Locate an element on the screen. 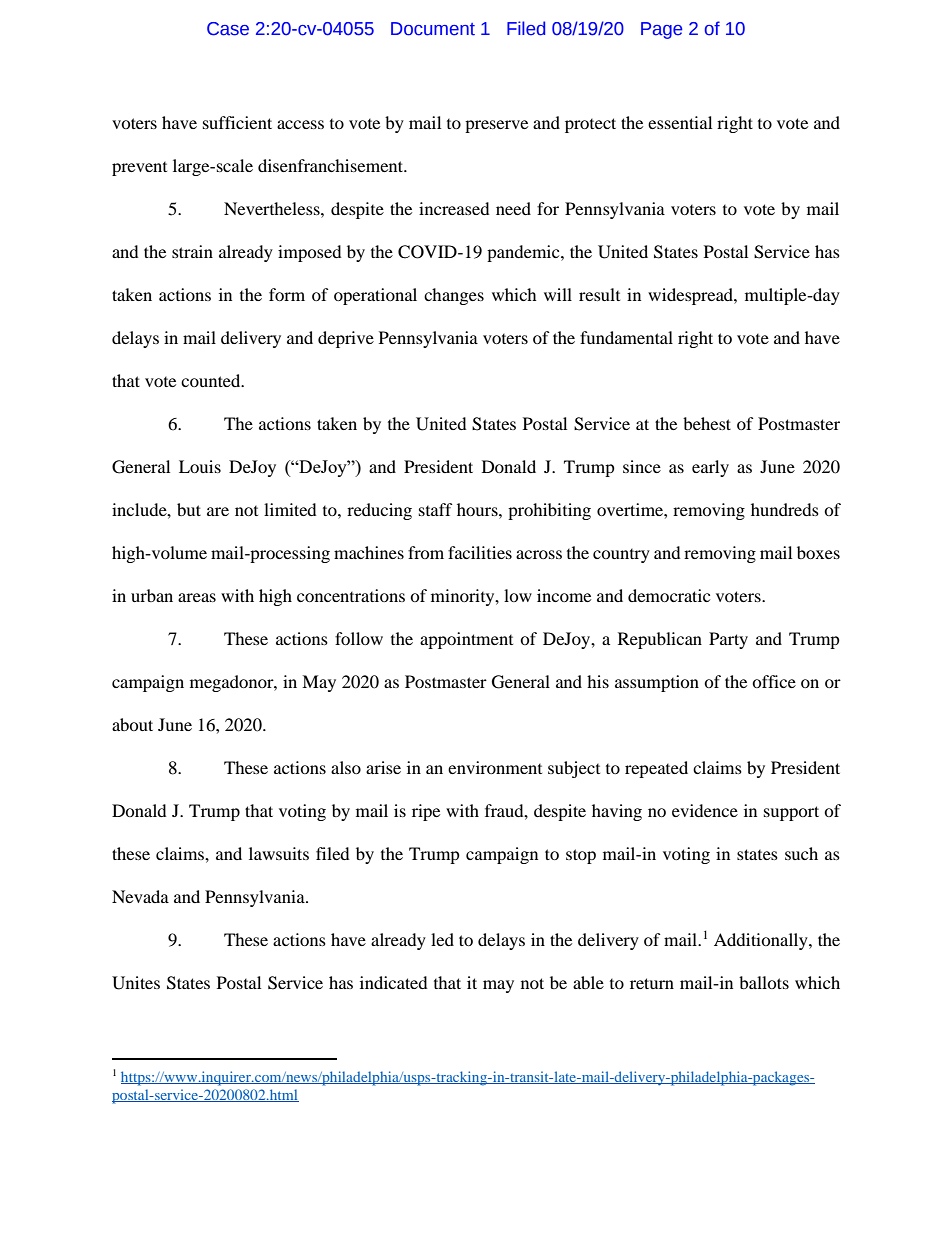  Unites is located at coordinates (136, 983).
